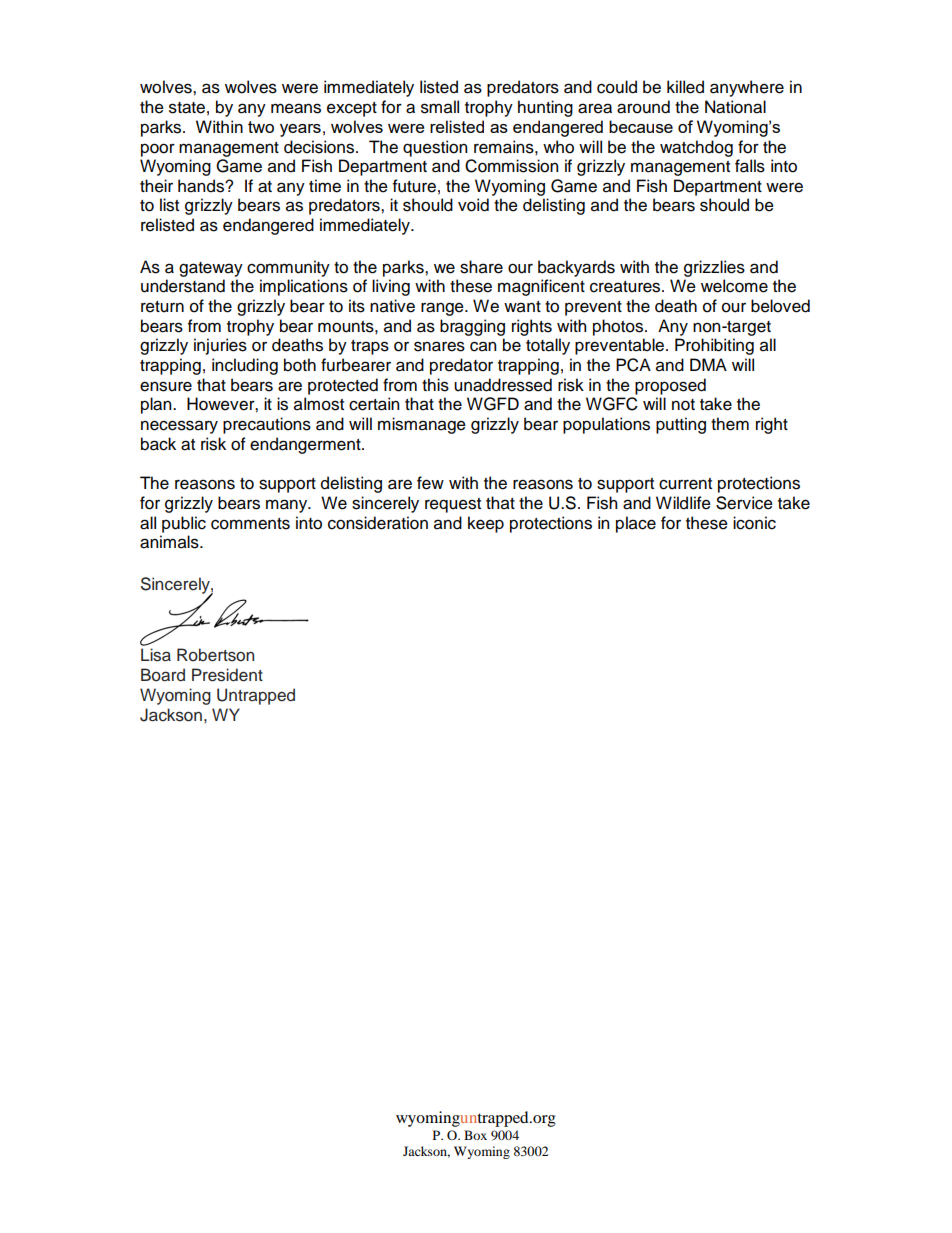  What do you see at coordinates (227, 675) in the screenshot?
I see `President` at bounding box center [227, 675].
